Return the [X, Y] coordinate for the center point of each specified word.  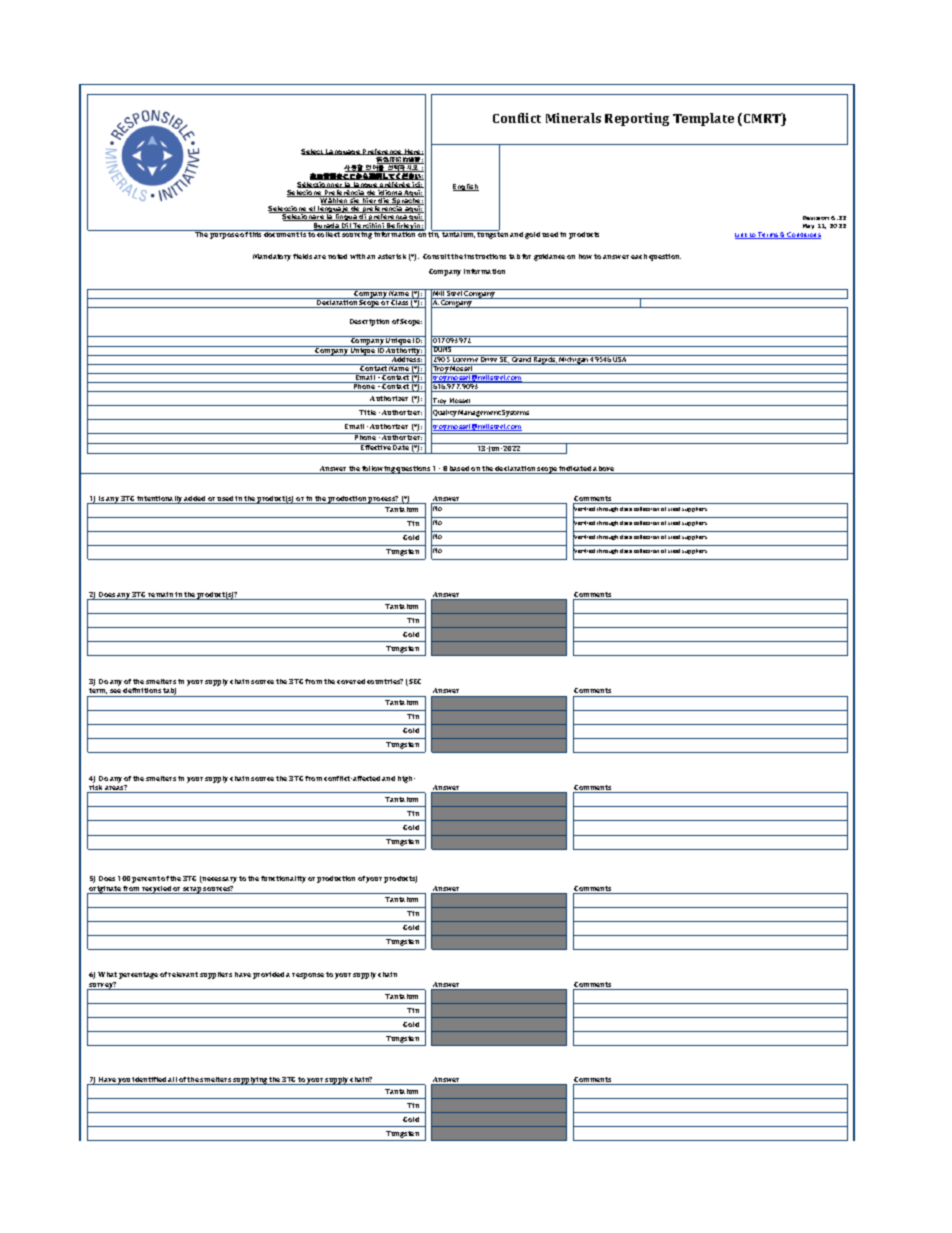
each [639, 256]
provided [268, 975]
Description [369, 322]
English [466, 187]
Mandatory [272, 257]
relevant [183, 974]
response [308, 976]
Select [313, 152]
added [195, 500]
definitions [142, 690]
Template [703, 119]
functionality [283, 879]
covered [351, 681]
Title [367, 412]
